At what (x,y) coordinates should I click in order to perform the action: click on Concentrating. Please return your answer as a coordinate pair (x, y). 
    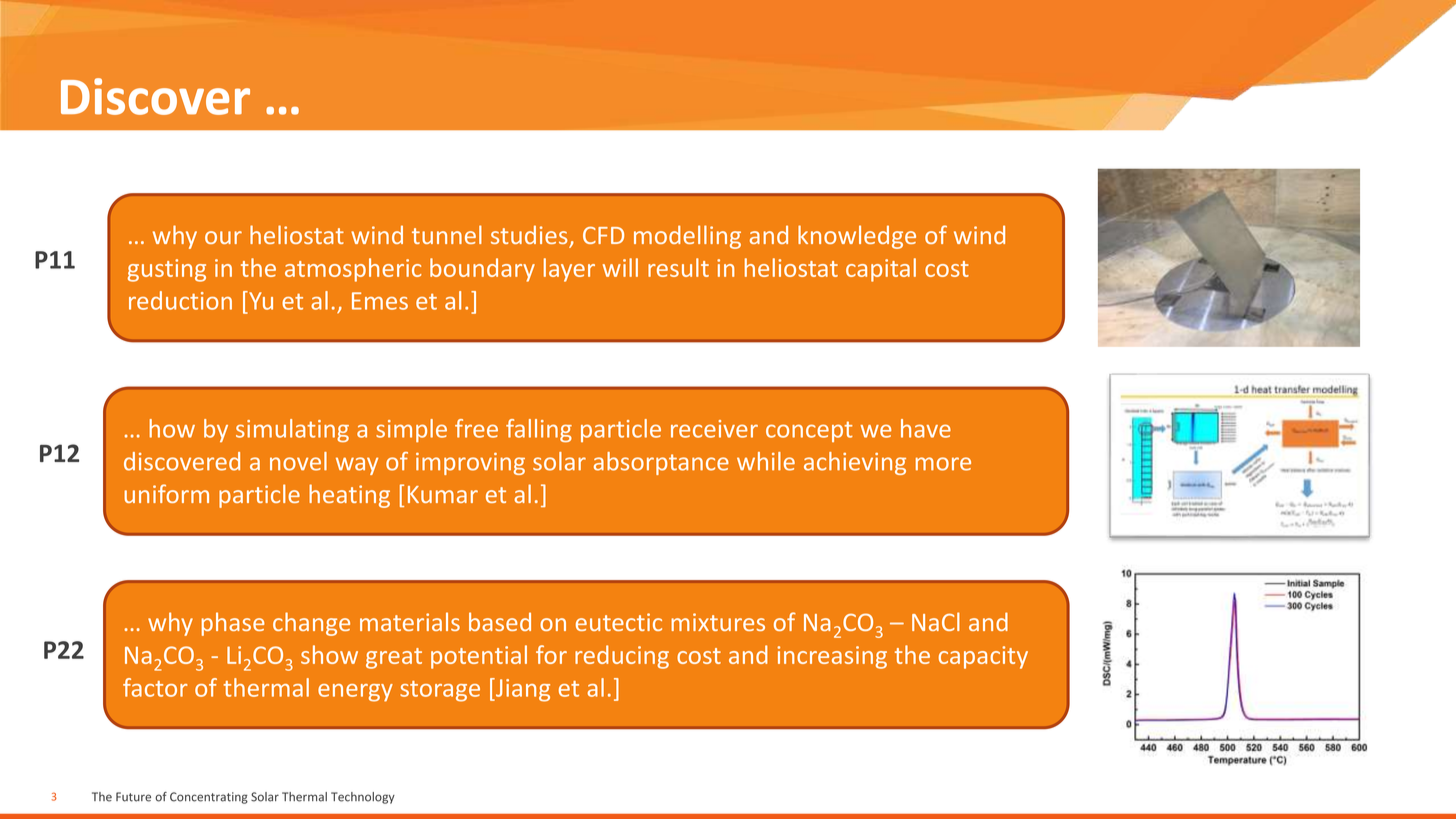
    Looking at the image, I should click on (209, 798).
